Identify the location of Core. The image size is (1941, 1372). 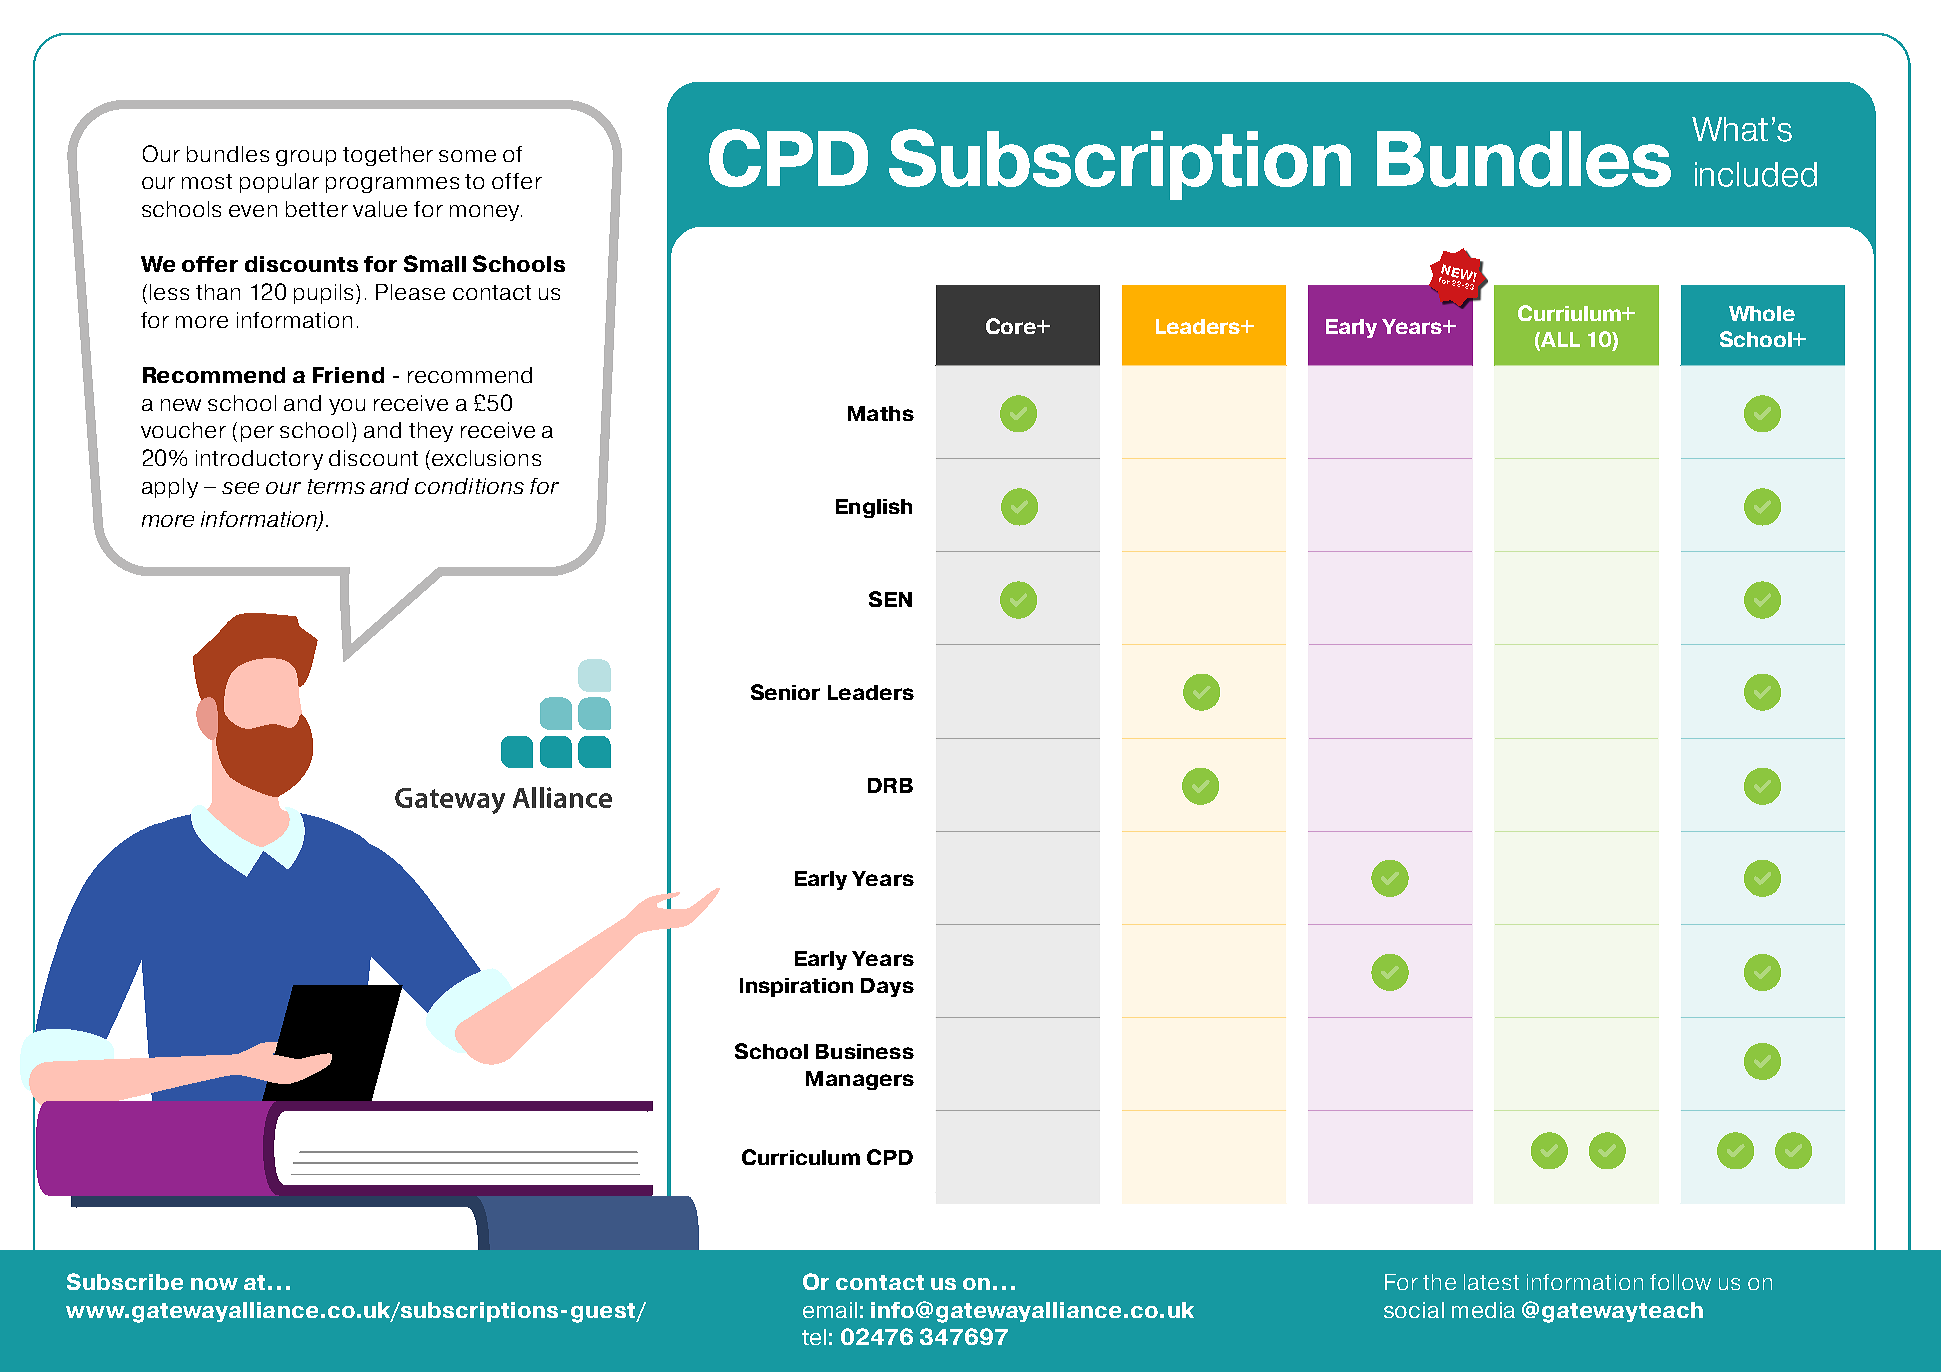
(1012, 326).
